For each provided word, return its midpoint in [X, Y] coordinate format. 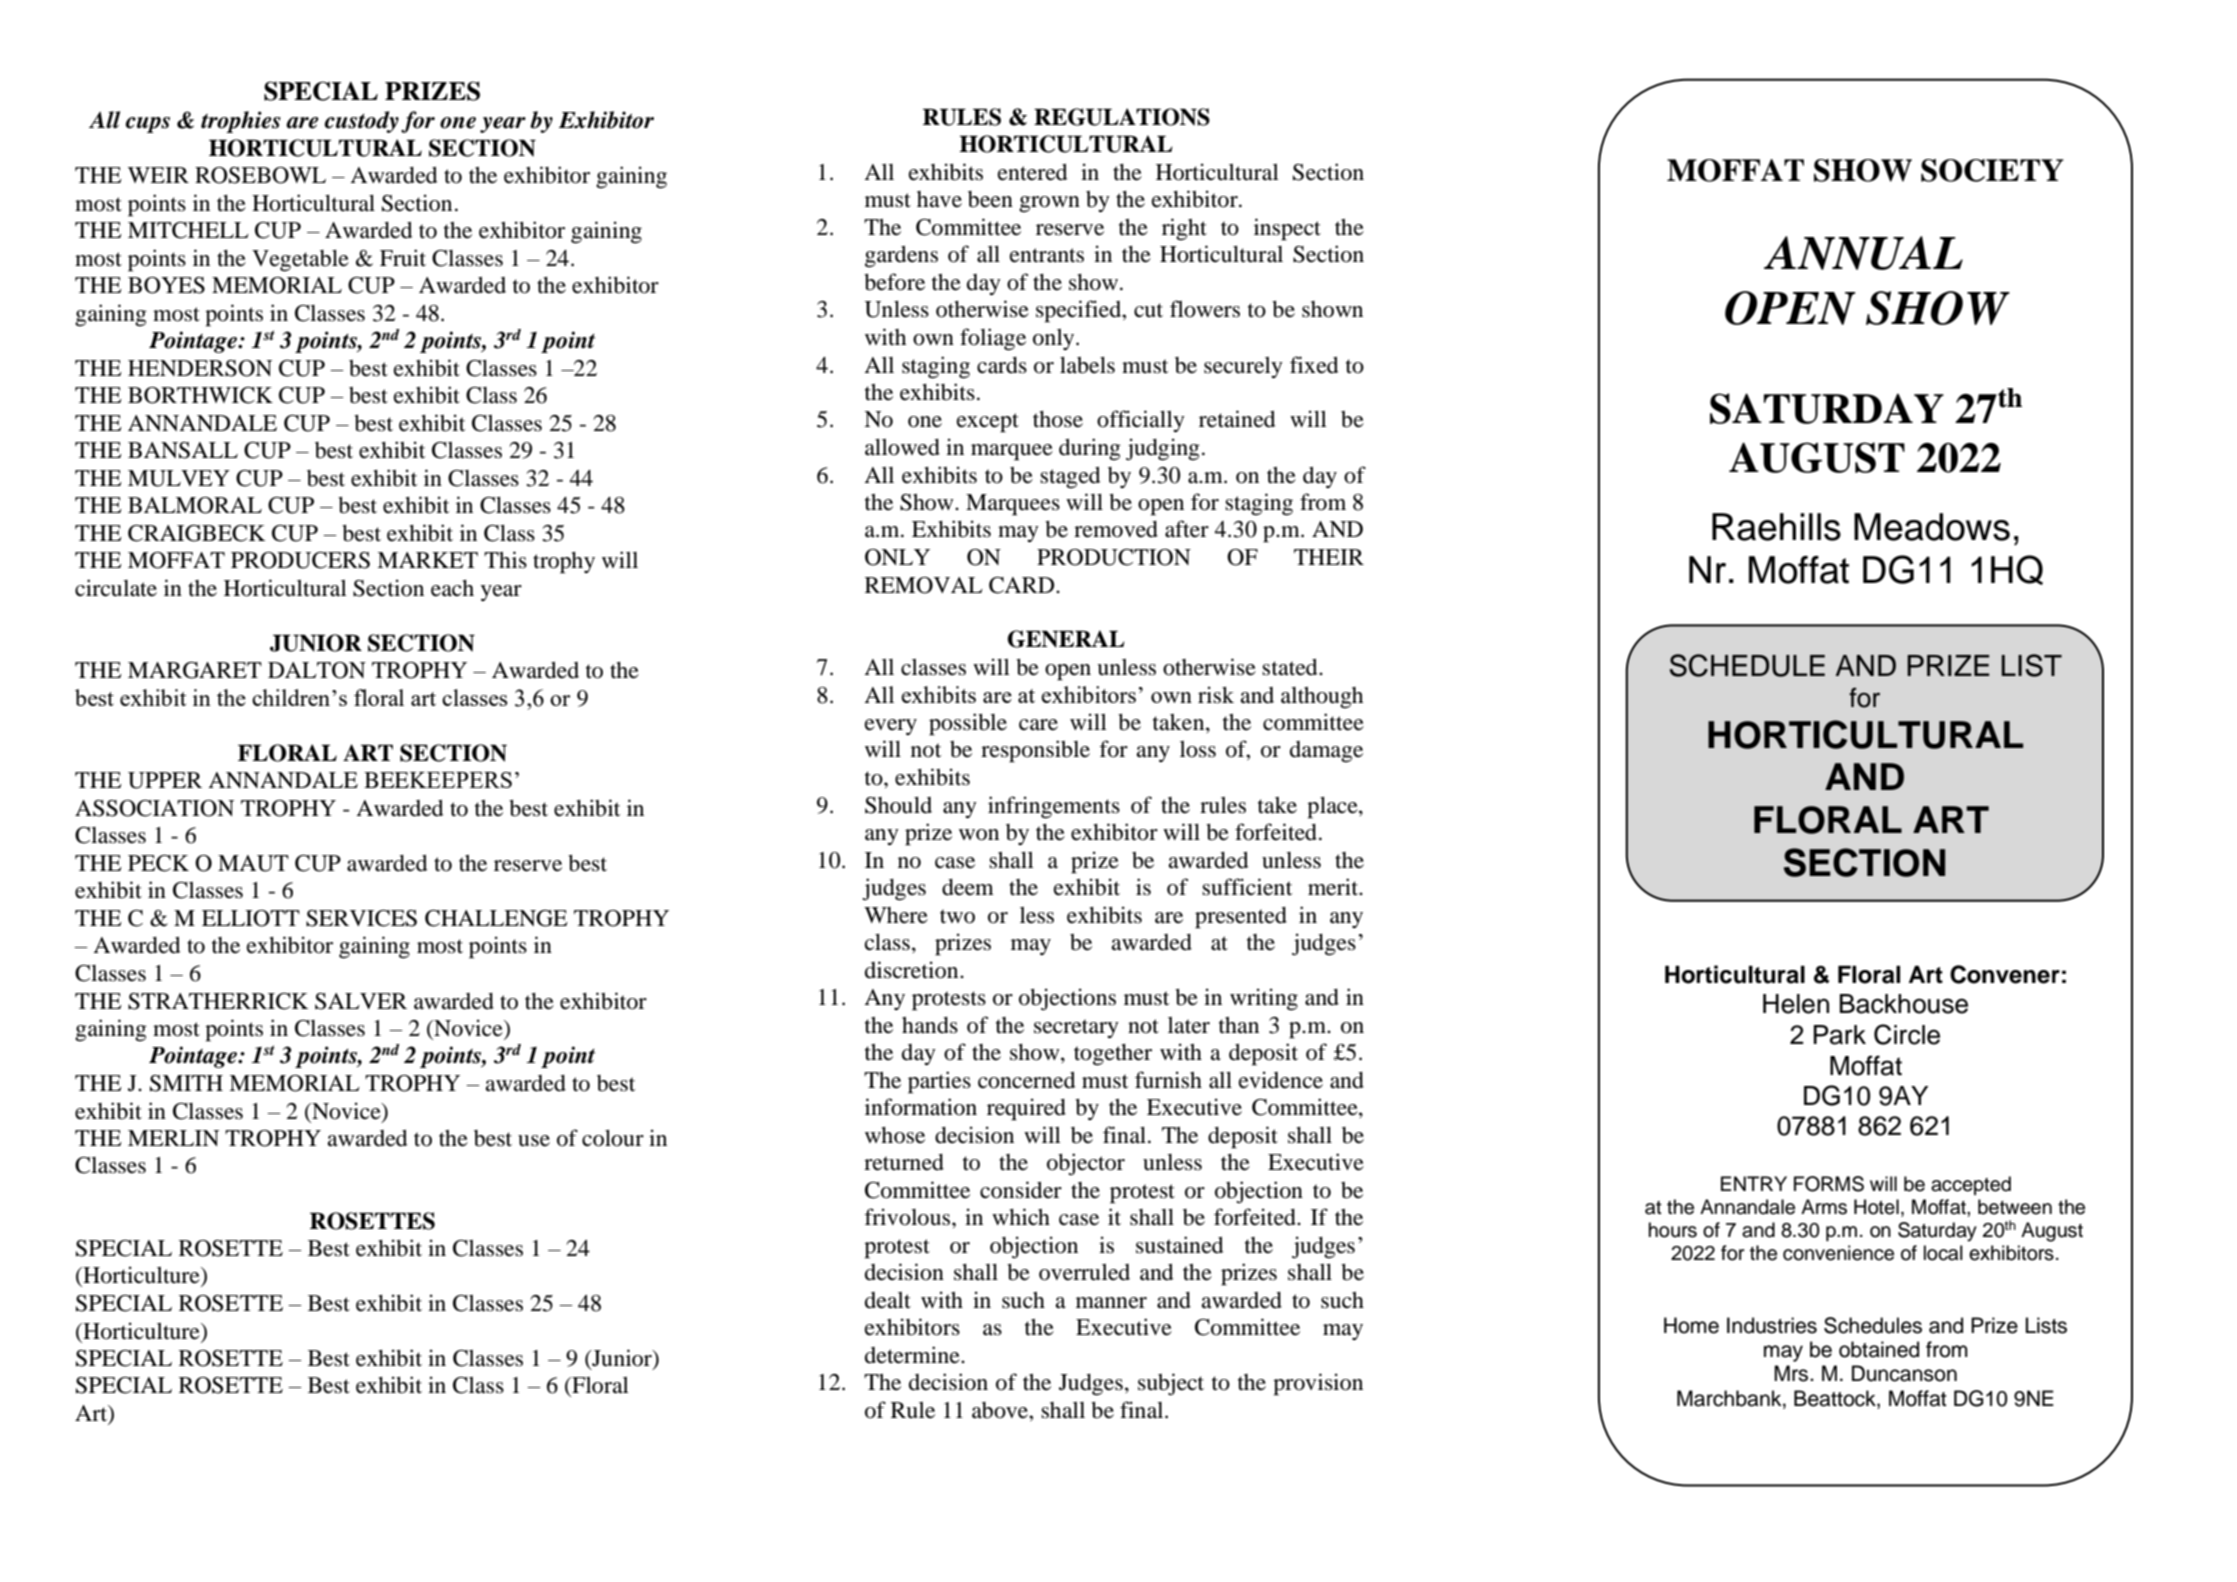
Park [1840, 1035]
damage [1326, 752]
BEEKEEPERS [438, 780]
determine [913, 1355]
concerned [1026, 1080]
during [1090, 449]
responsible [1035, 751]
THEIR [1329, 557]
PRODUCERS [300, 560]
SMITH [186, 1083]
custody [361, 122]
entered [1032, 172]
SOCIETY [1992, 170]
